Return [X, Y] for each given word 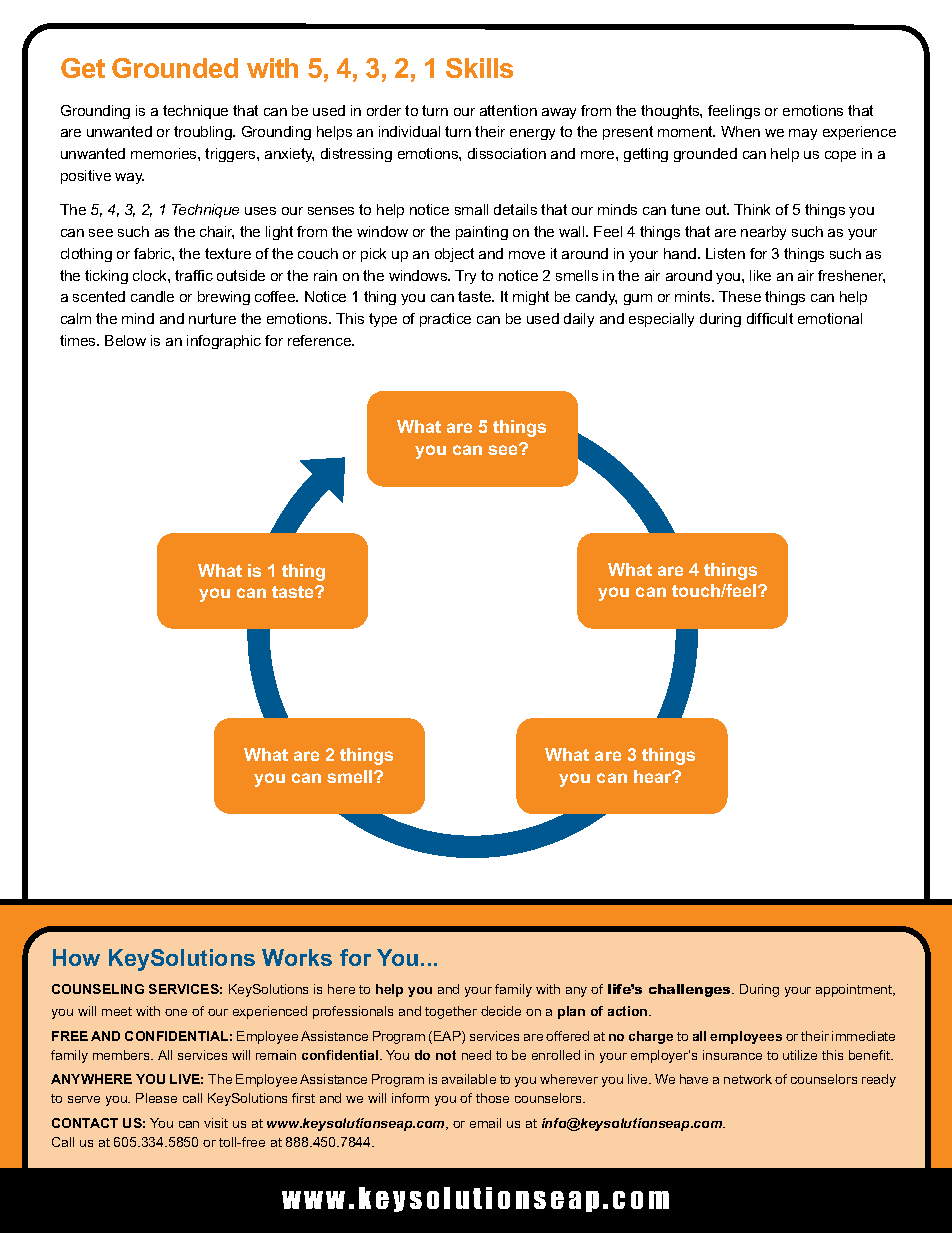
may [803, 134]
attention [508, 110]
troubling [204, 133]
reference [321, 340]
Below [125, 340]
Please [156, 1098]
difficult [770, 318]
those [492, 1098]
